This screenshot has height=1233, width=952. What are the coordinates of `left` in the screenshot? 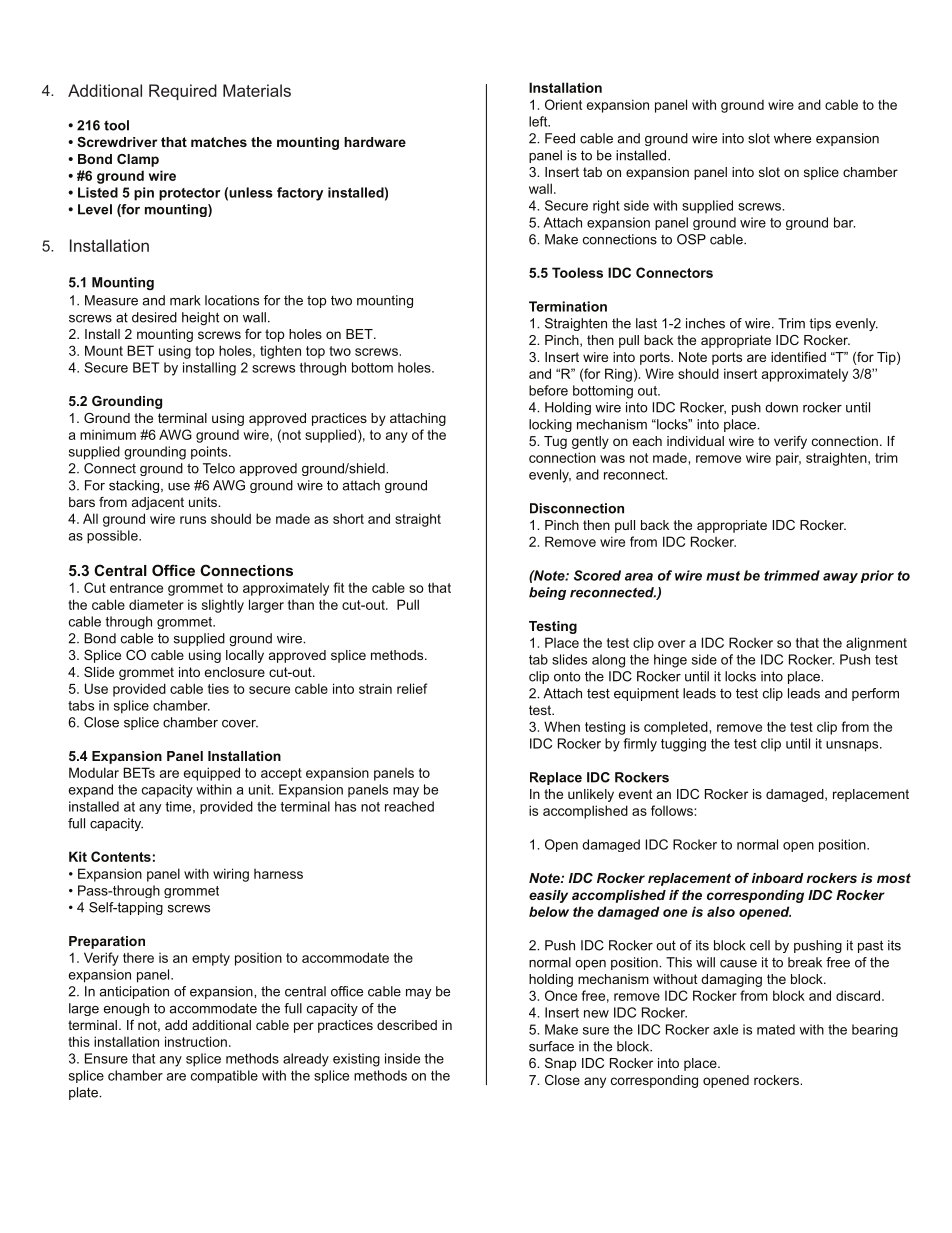 It's located at (539, 121).
